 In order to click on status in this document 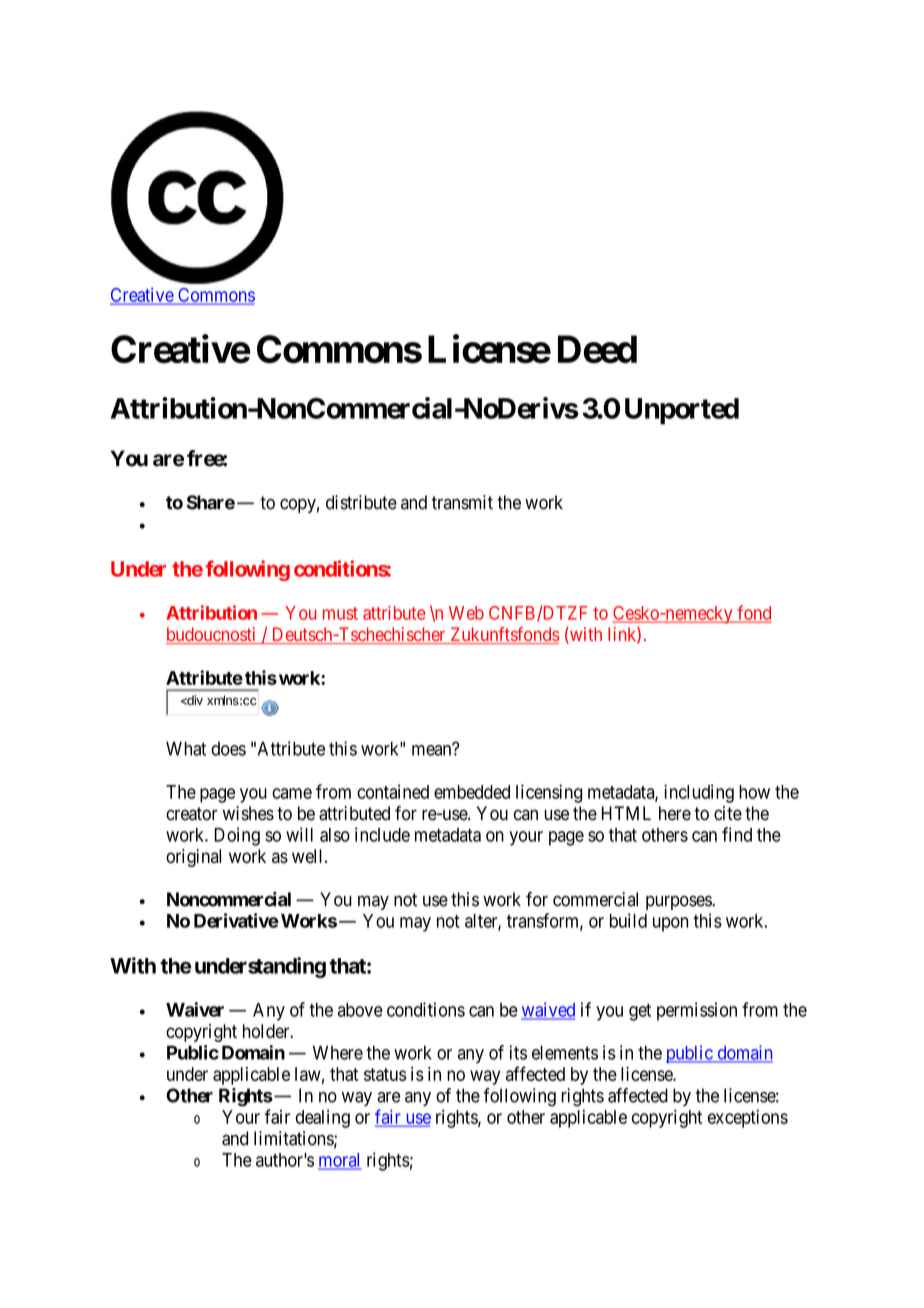, I will do `click(385, 1074)`.
